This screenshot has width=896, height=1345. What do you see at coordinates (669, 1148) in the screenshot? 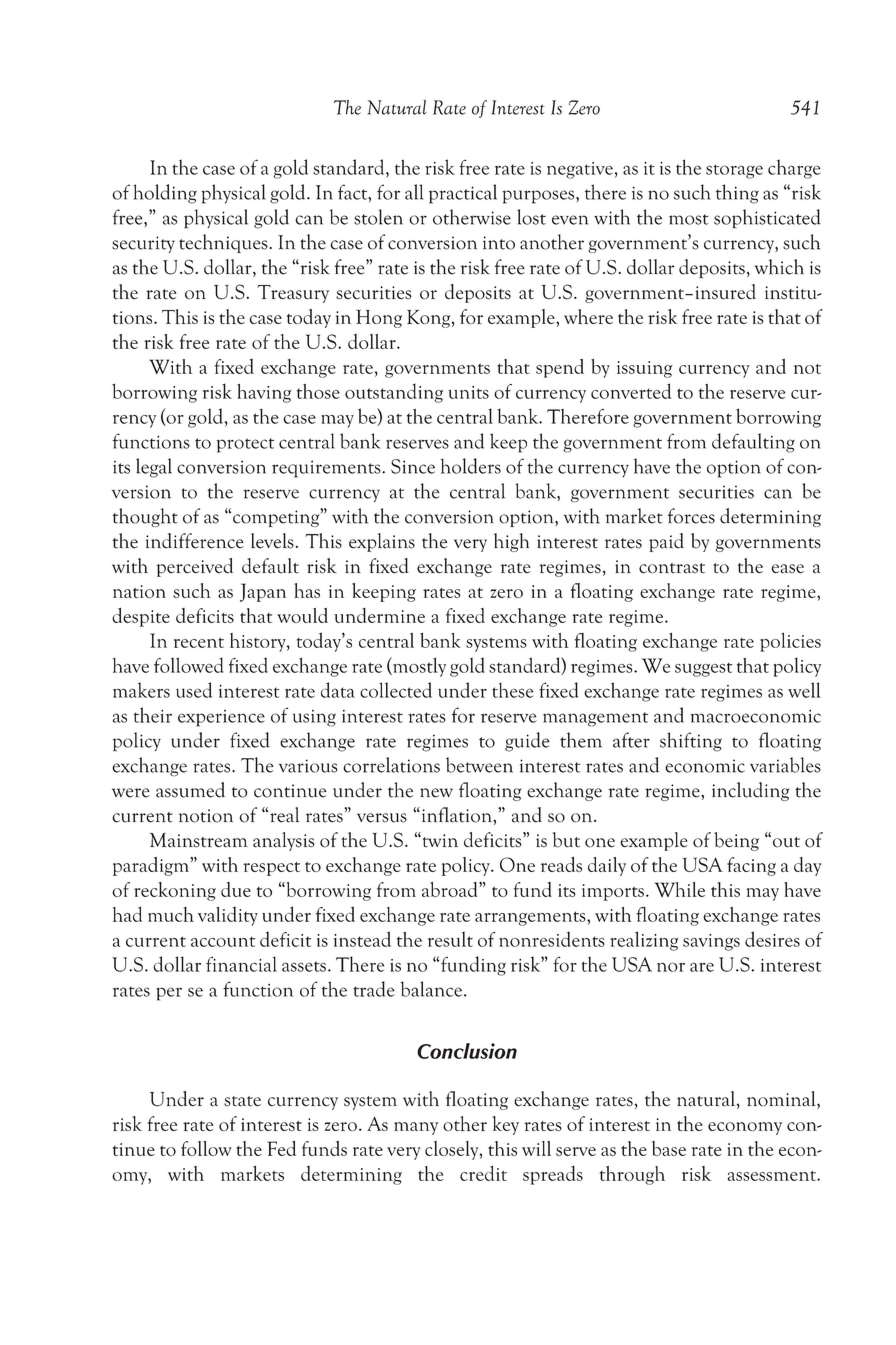
I see `base` at bounding box center [669, 1148].
